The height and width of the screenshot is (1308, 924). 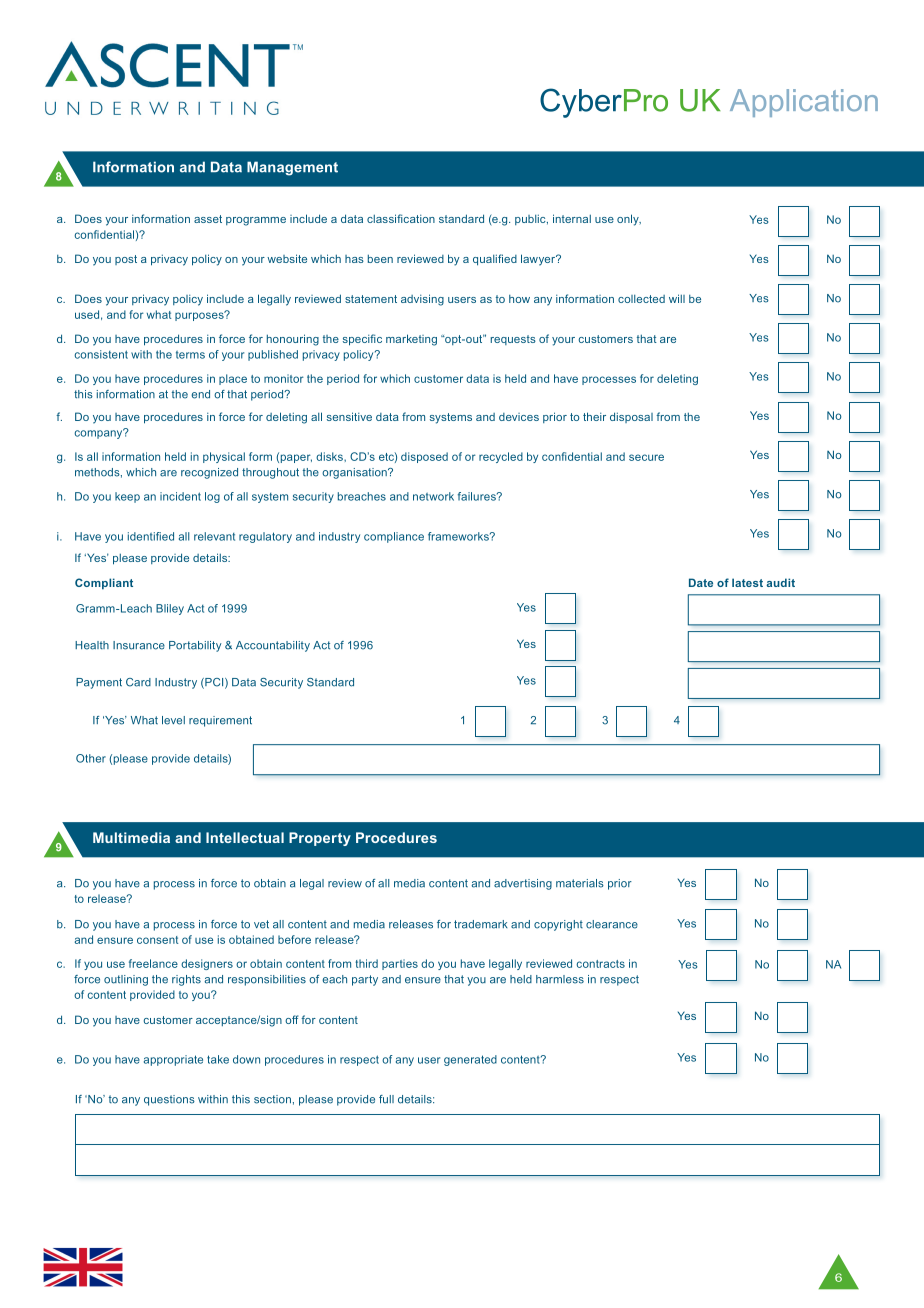 I want to click on classification, so click(x=401, y=218).
